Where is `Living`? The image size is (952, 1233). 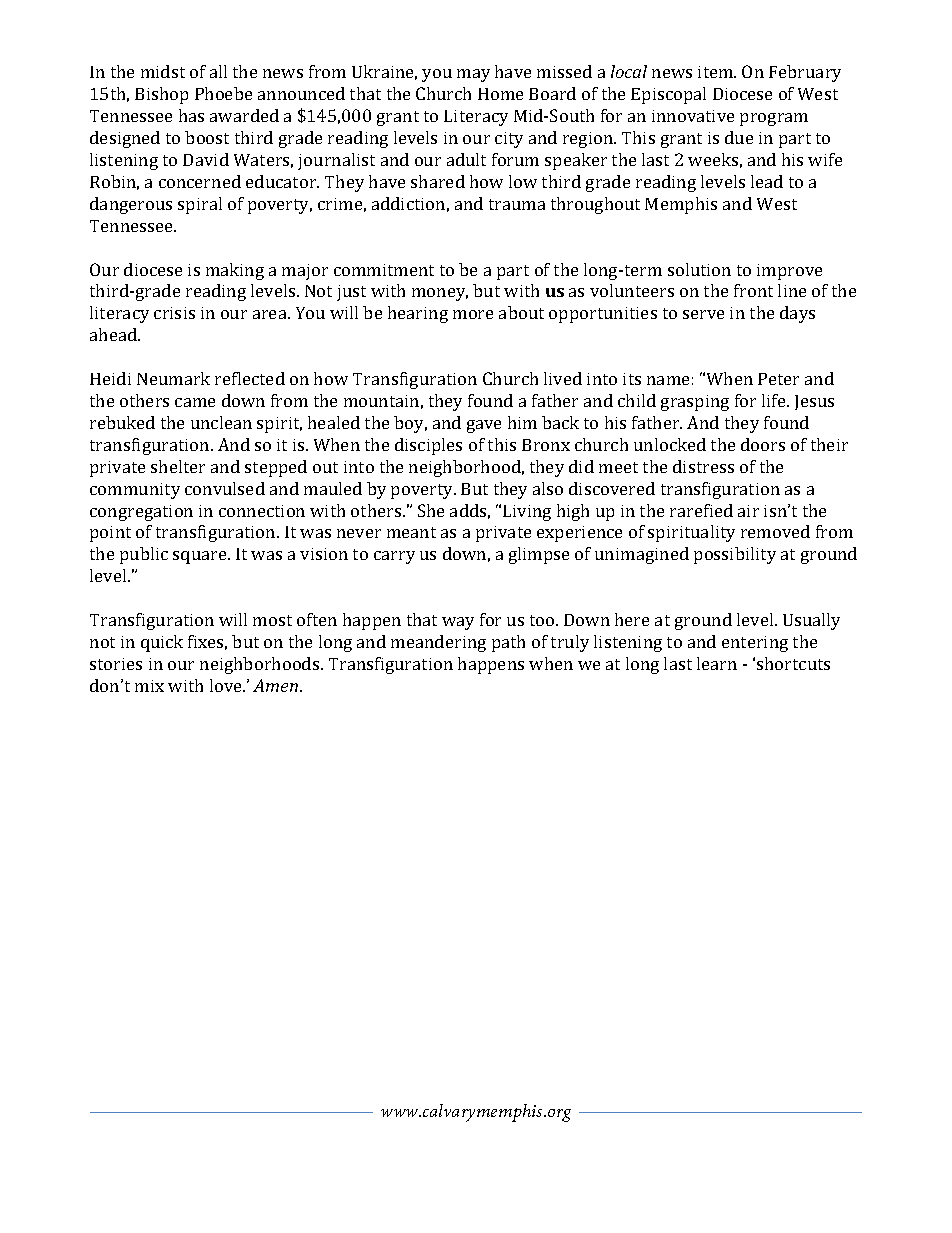 Living is located at coordinates (527, 513).
